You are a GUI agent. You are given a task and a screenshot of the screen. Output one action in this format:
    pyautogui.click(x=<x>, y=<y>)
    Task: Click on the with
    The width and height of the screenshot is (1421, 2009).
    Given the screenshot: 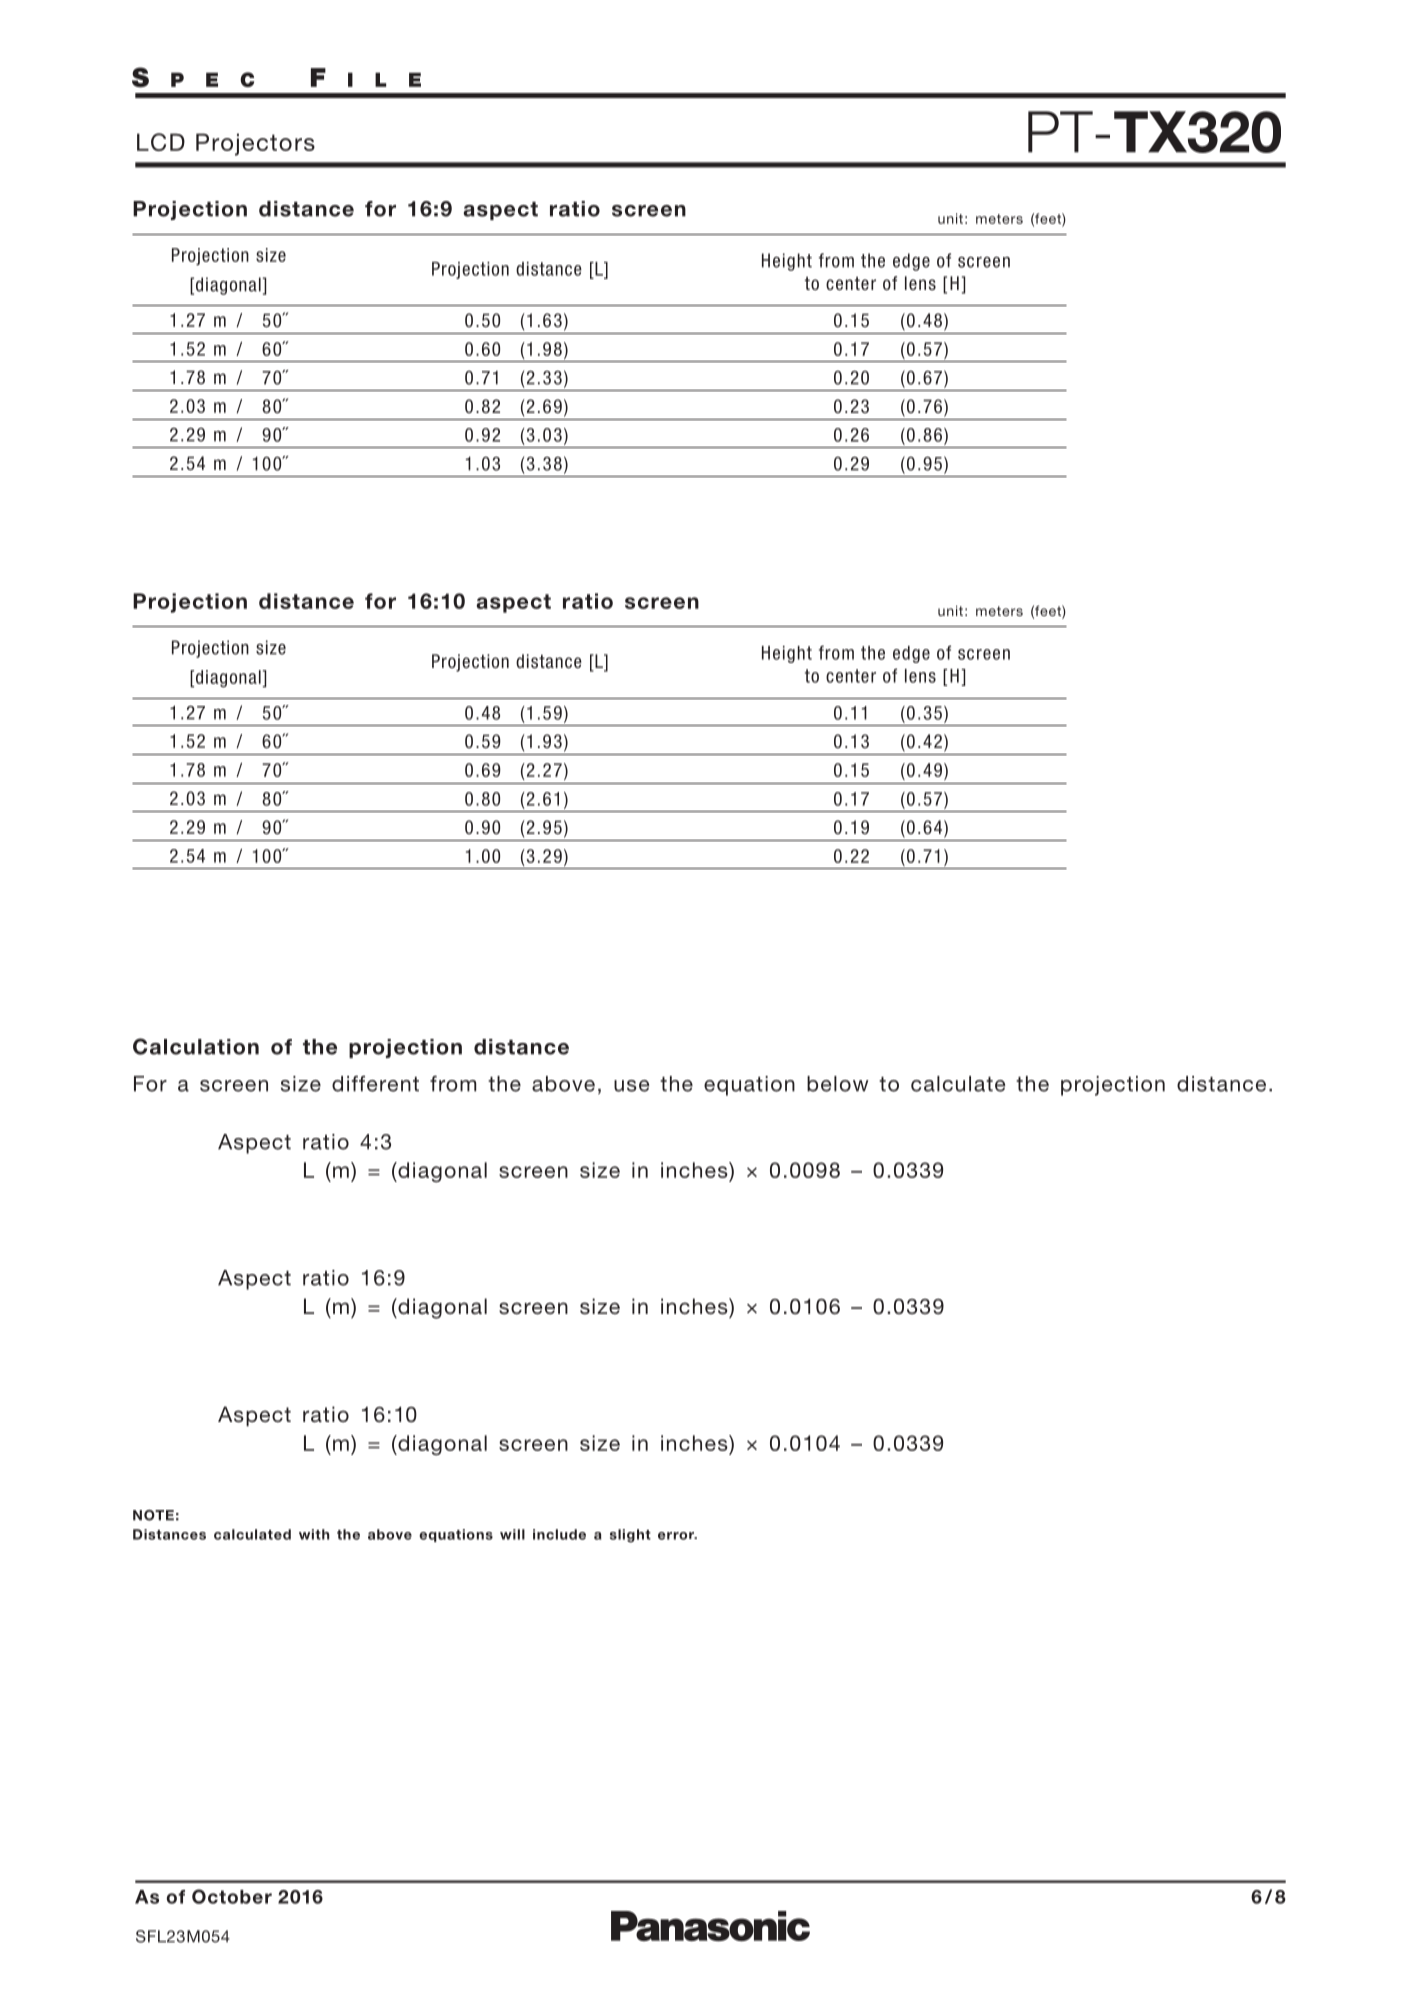 What is the action you would take?
    pyautogui.click(x=314, y=1534)
